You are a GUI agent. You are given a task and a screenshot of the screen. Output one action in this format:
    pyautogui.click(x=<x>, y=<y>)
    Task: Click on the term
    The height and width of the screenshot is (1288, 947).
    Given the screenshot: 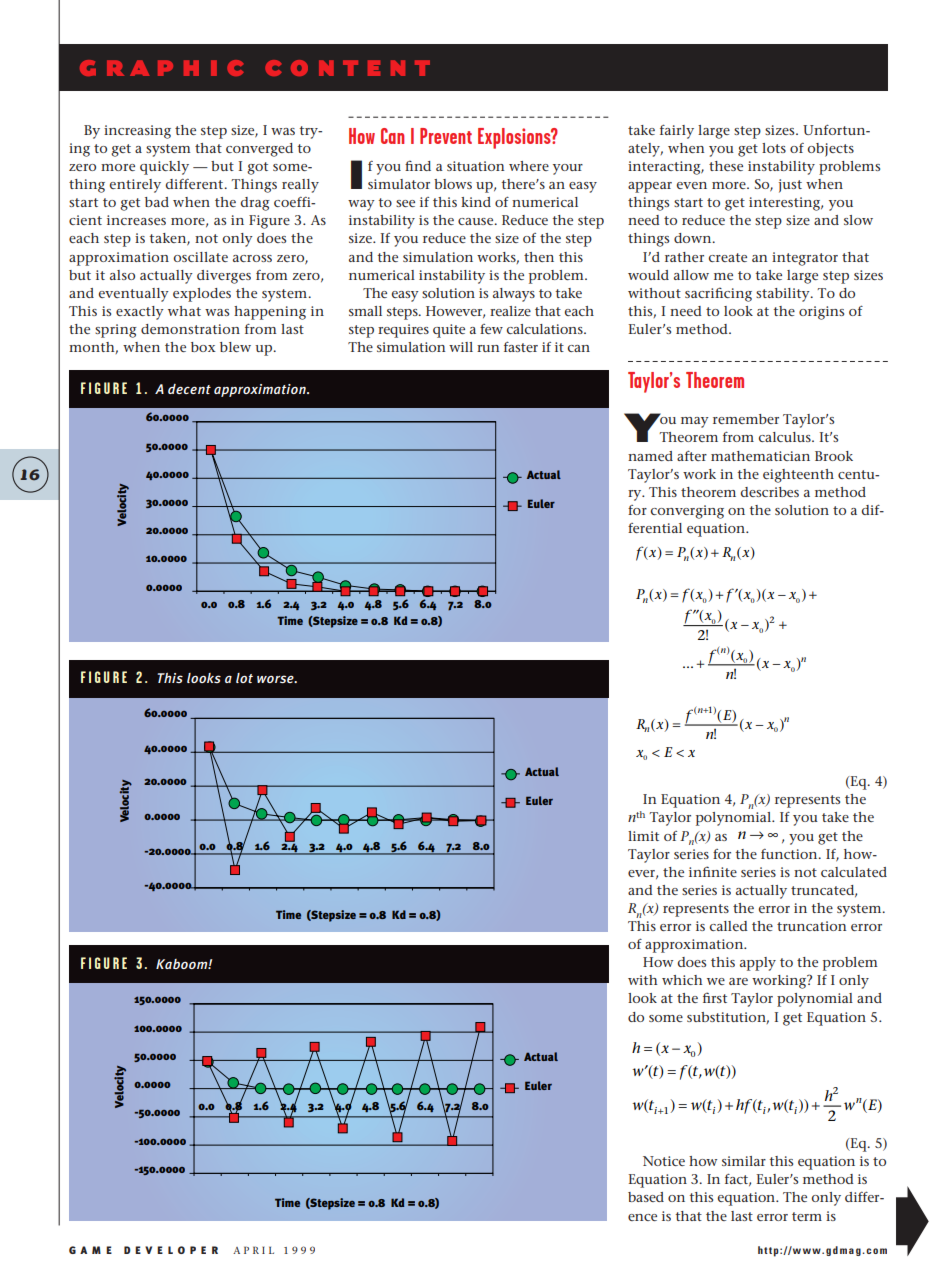 What is the action you would take?
    pyautogui.click(x=807, y=1216)
